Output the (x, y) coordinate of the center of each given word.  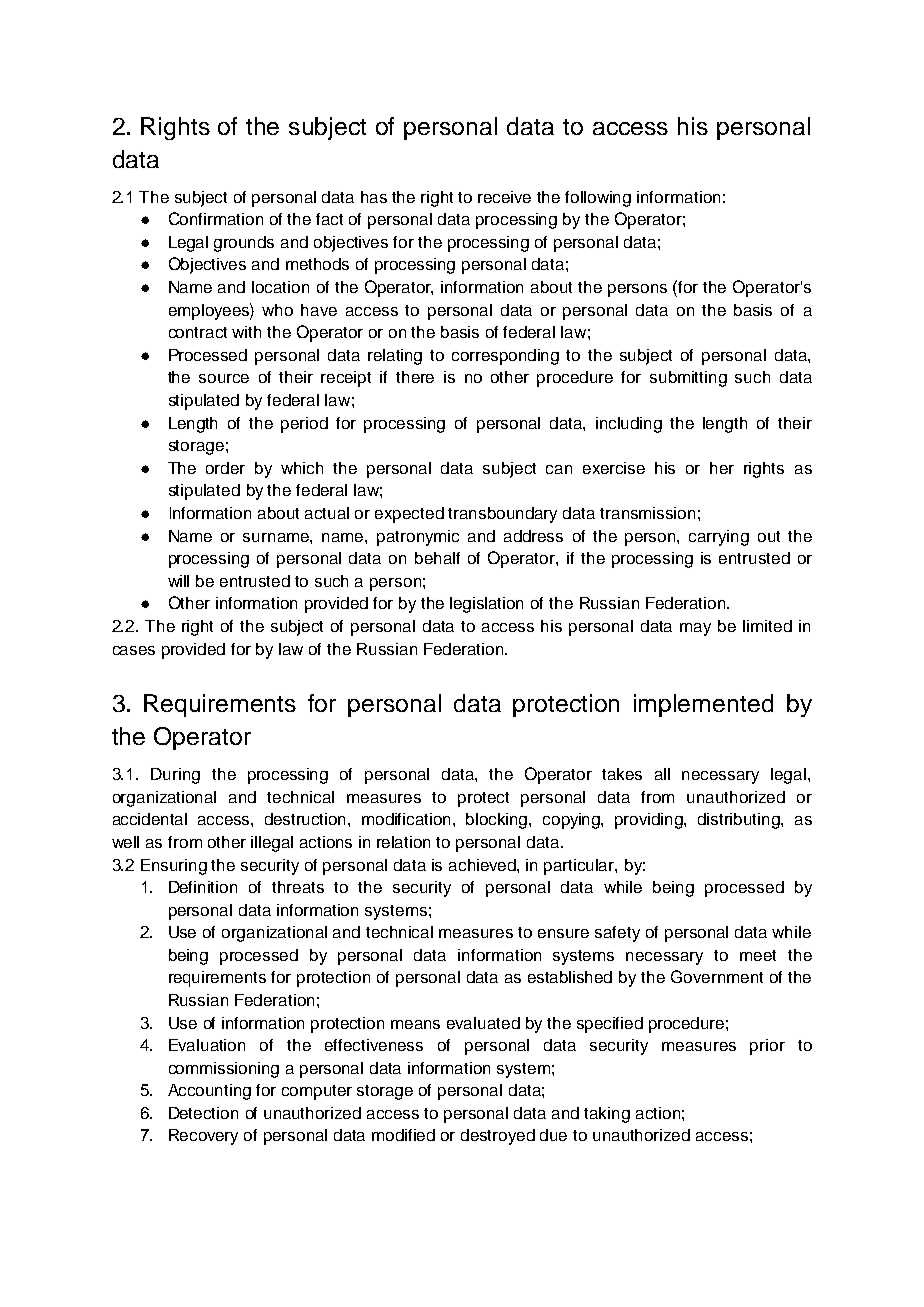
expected (409, 515)
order (225, 468)
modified (403, 1135)
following (598, 199)
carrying (719, 538)
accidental (150, 819)
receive (504, 197)
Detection (203, 1113)
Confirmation (216, 218)
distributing (740, 821)
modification (408, 819)
